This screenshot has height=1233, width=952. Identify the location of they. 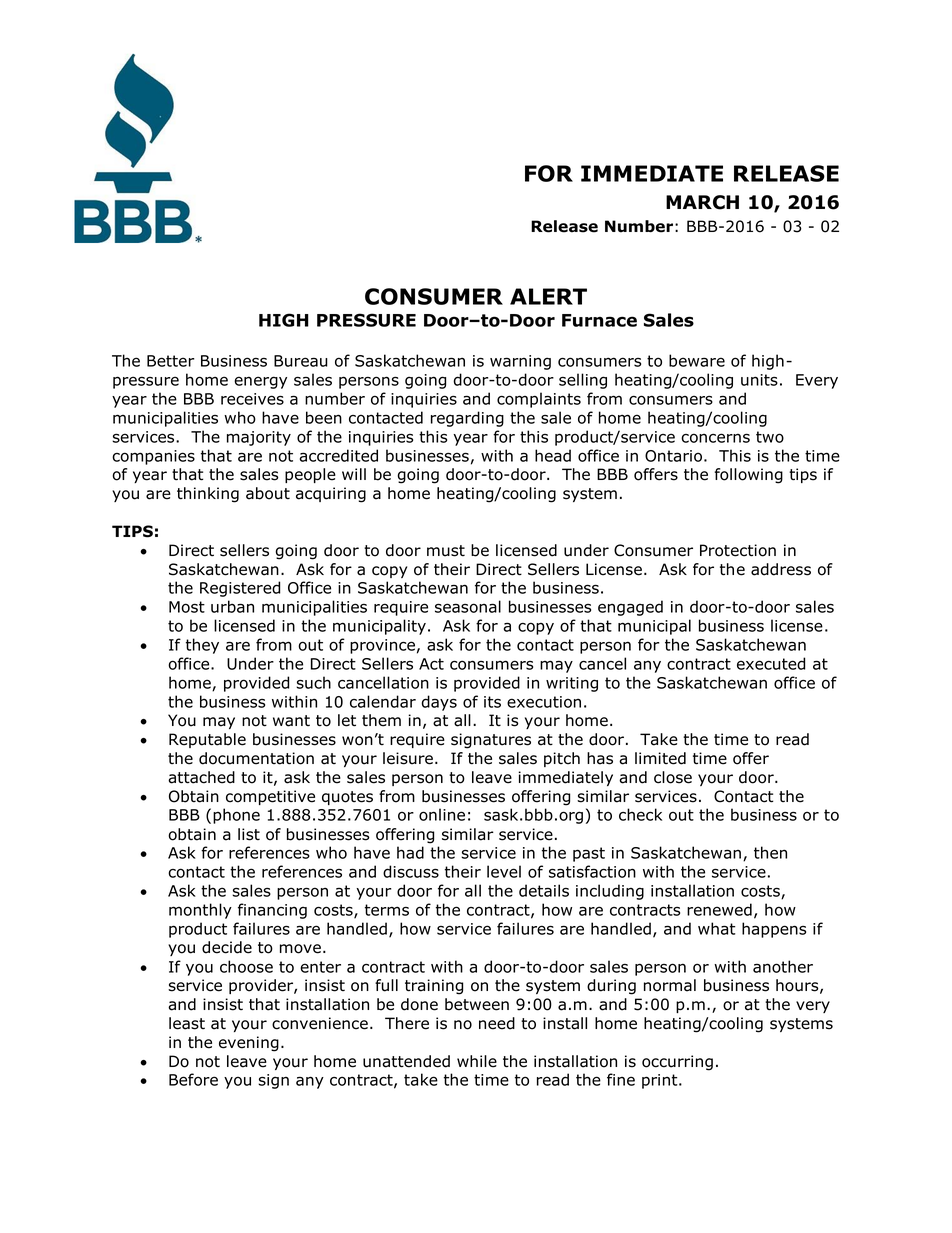
(202, 646).
